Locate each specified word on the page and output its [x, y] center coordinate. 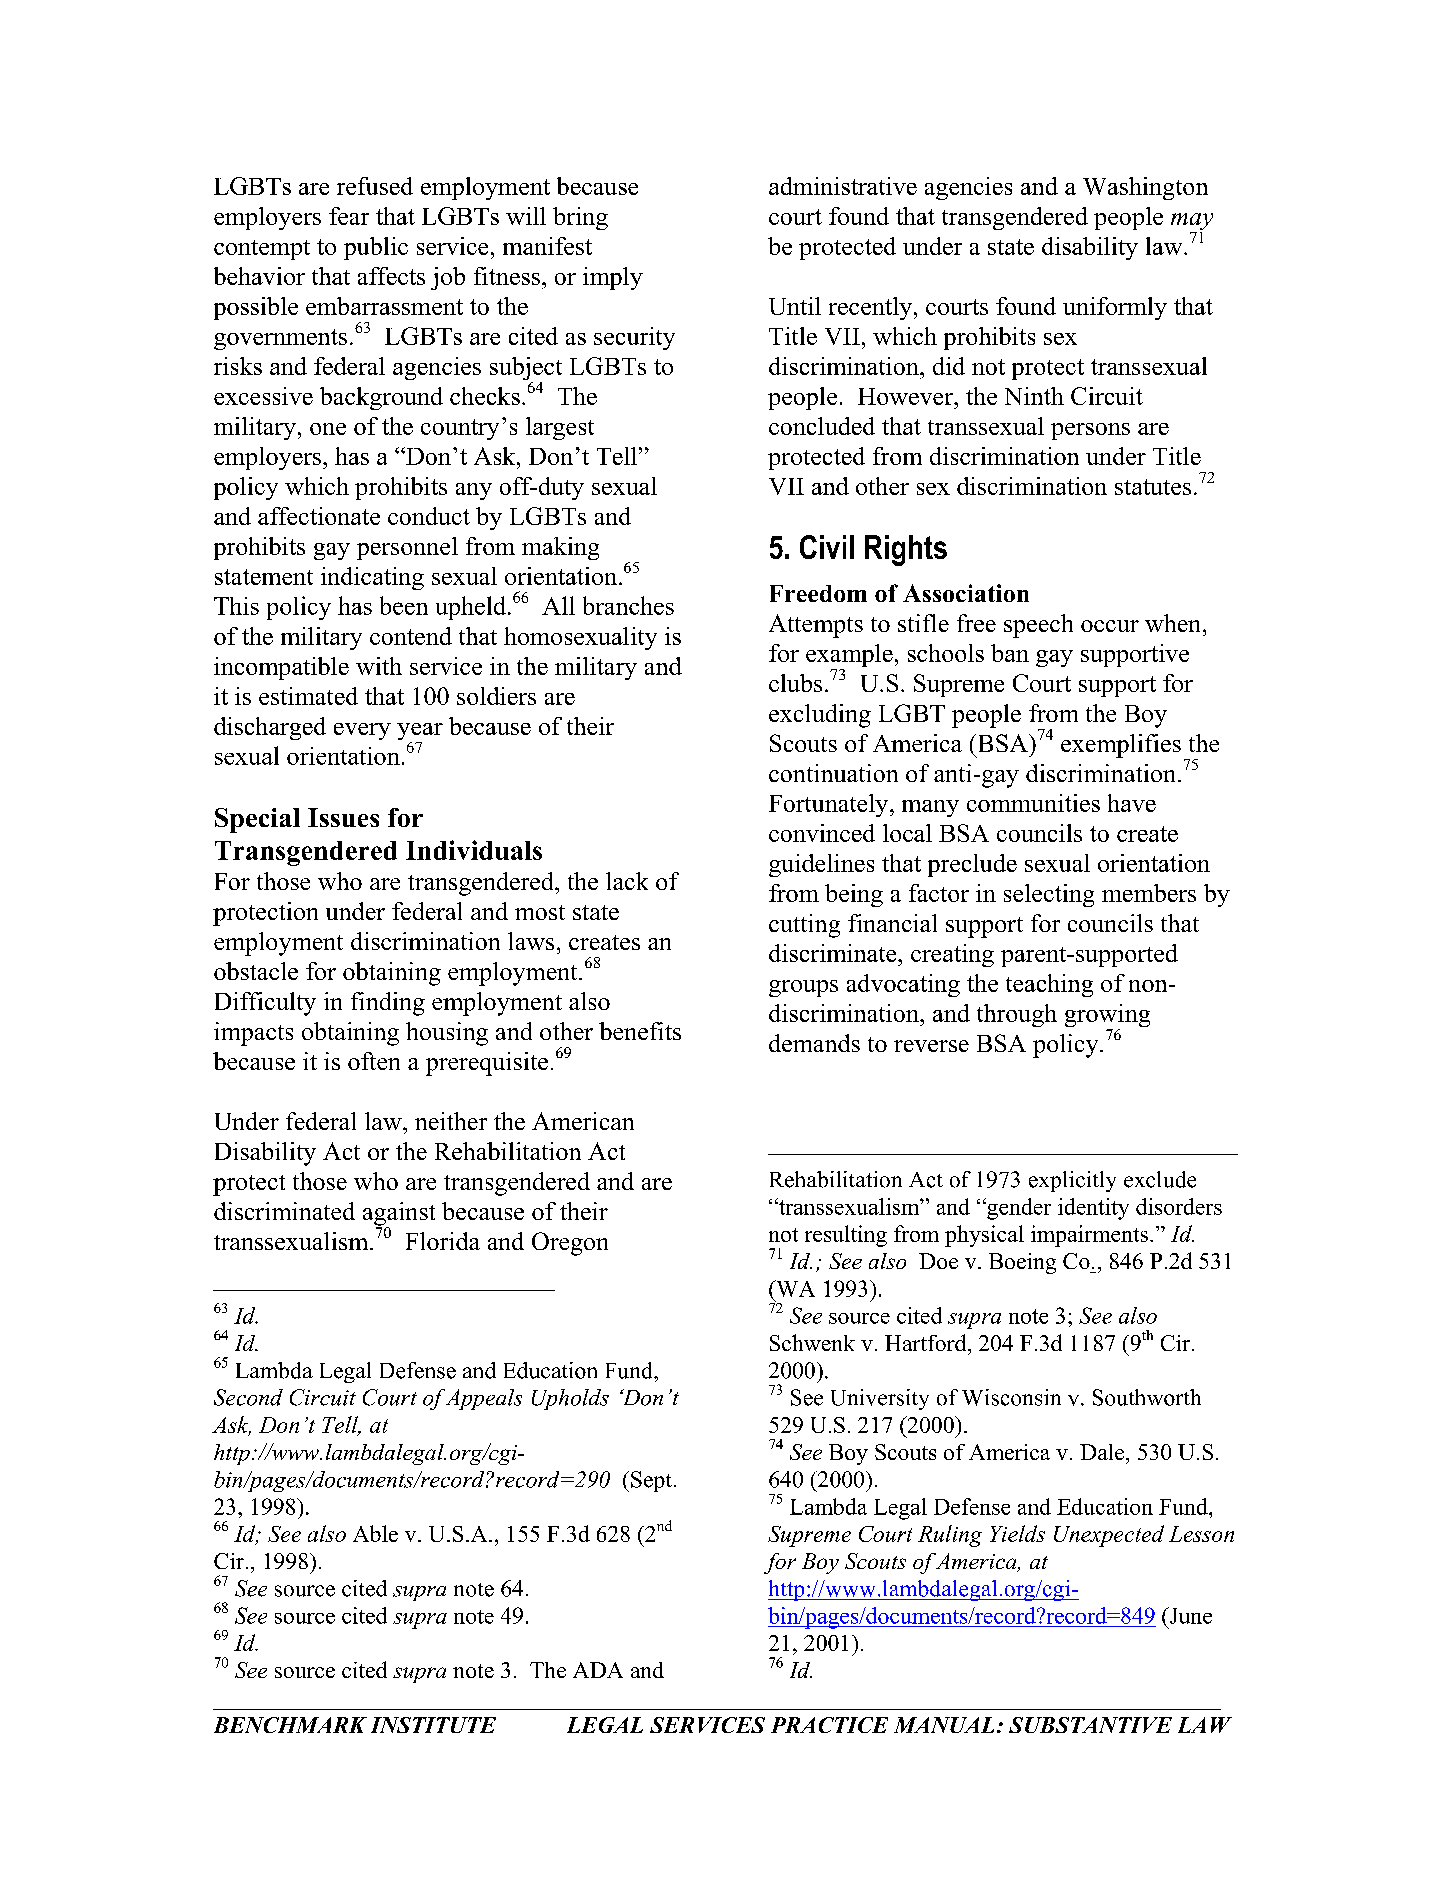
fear [349, 216]
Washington [1145, 188]
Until [795, 306]
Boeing [1022, 1263]
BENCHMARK [290, 1725]
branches [628, 605]
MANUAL [944, 1725]
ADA [598, 1670]
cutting [804, 926]
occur [1110, 626]
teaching [1049, 985]
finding [388, 1004]
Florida [443, 1241]
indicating [372, 578]
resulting [846, 1236]
